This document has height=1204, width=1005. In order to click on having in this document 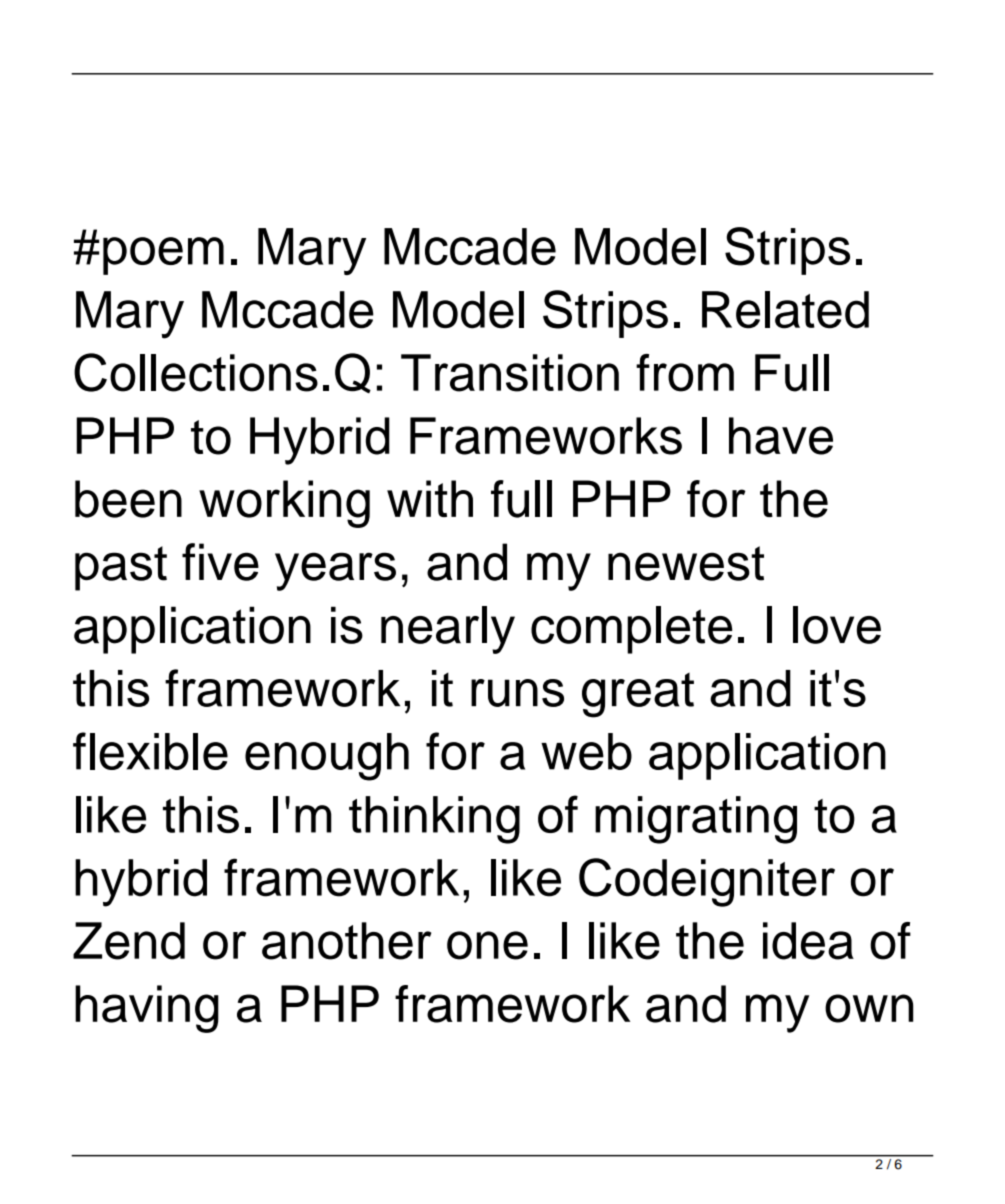, I will do `click(147, 1009)`.
